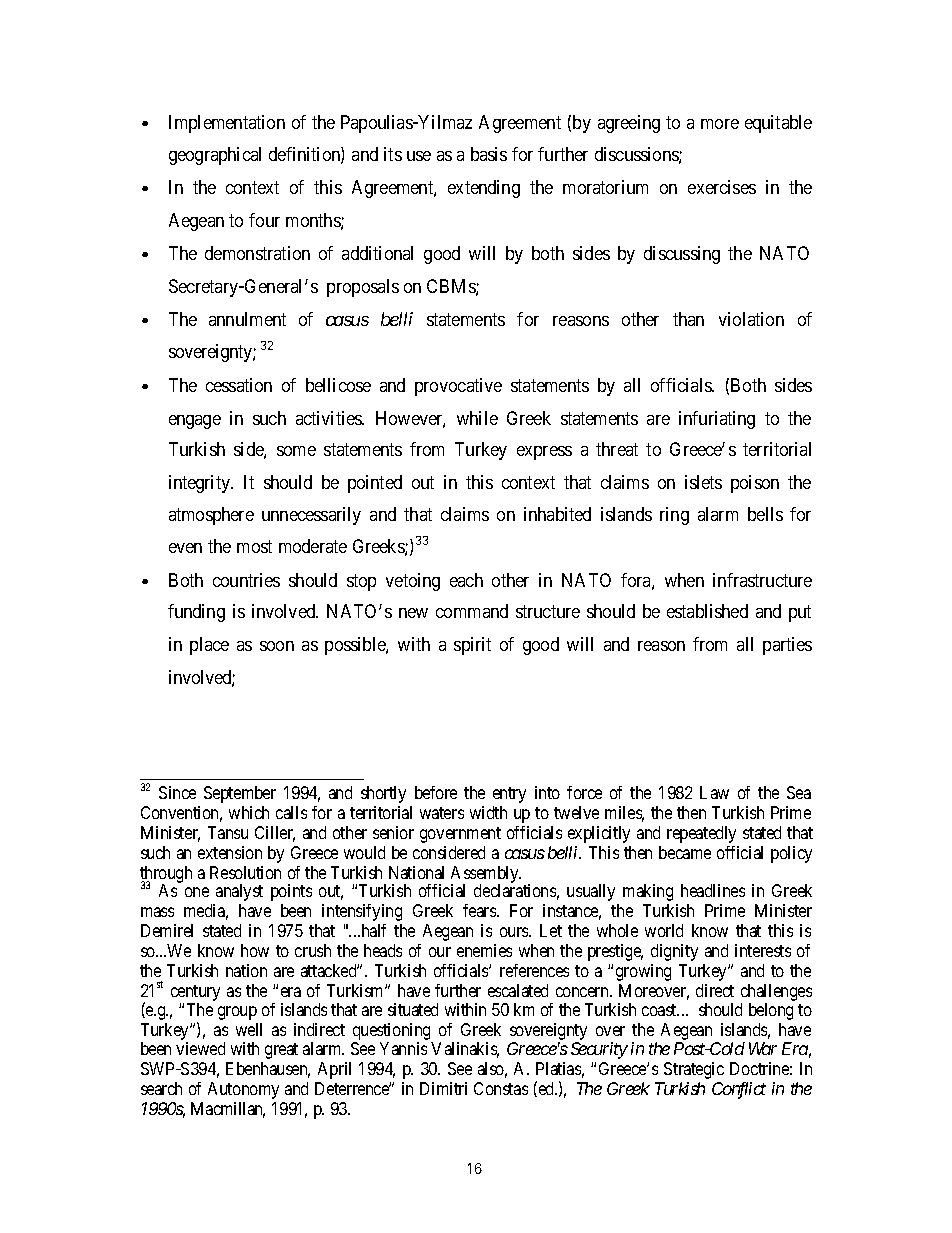  Describe the element at coordinates (488, 812) in the screenshot. I see `width` at that location.
